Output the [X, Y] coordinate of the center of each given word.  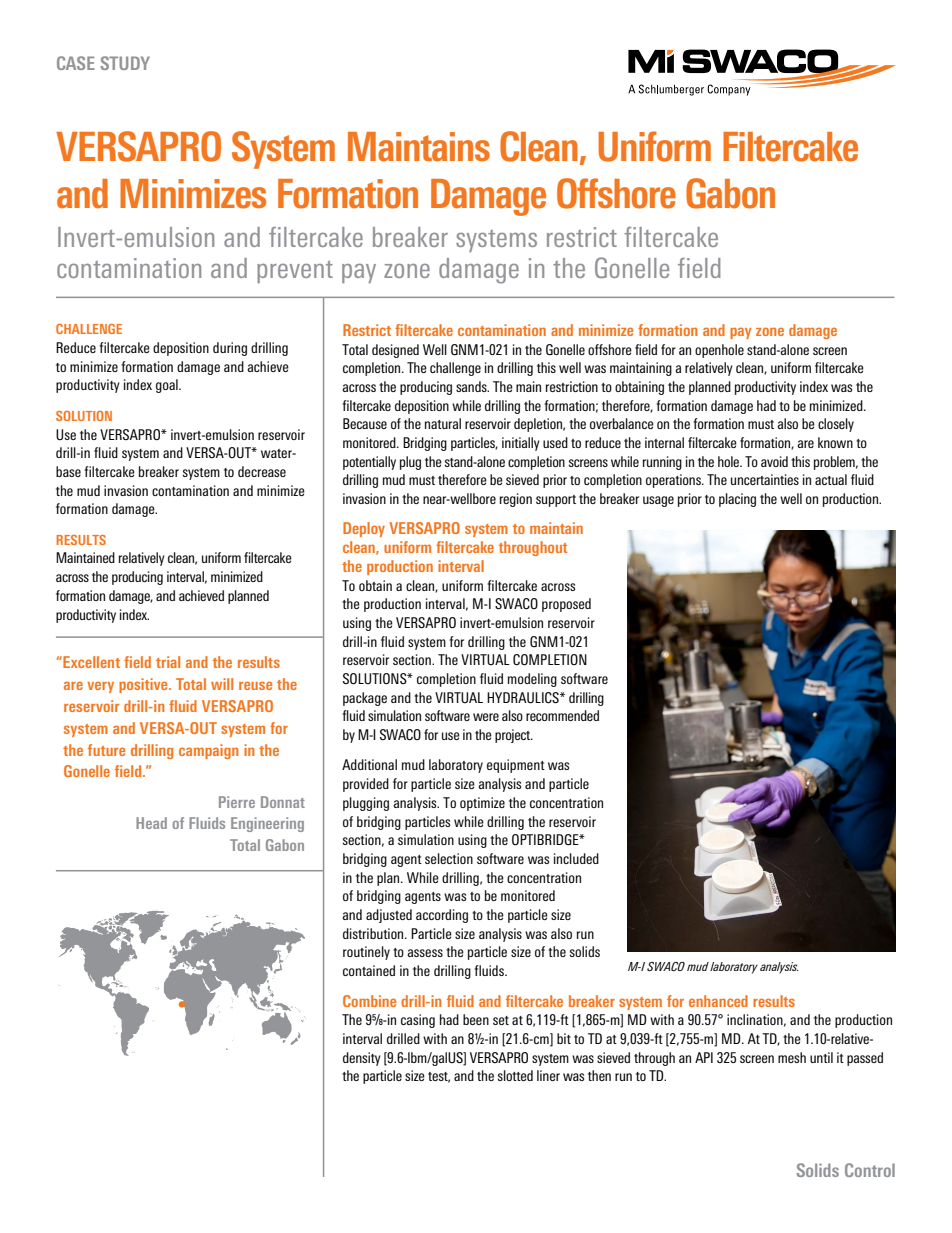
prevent [295, 272]
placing [737, 500]
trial [168, 662]
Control [870, 1170]
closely [836, 425]
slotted [515, 1075]
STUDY [125, 63]
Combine [369, 1001]
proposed [566, 605]
